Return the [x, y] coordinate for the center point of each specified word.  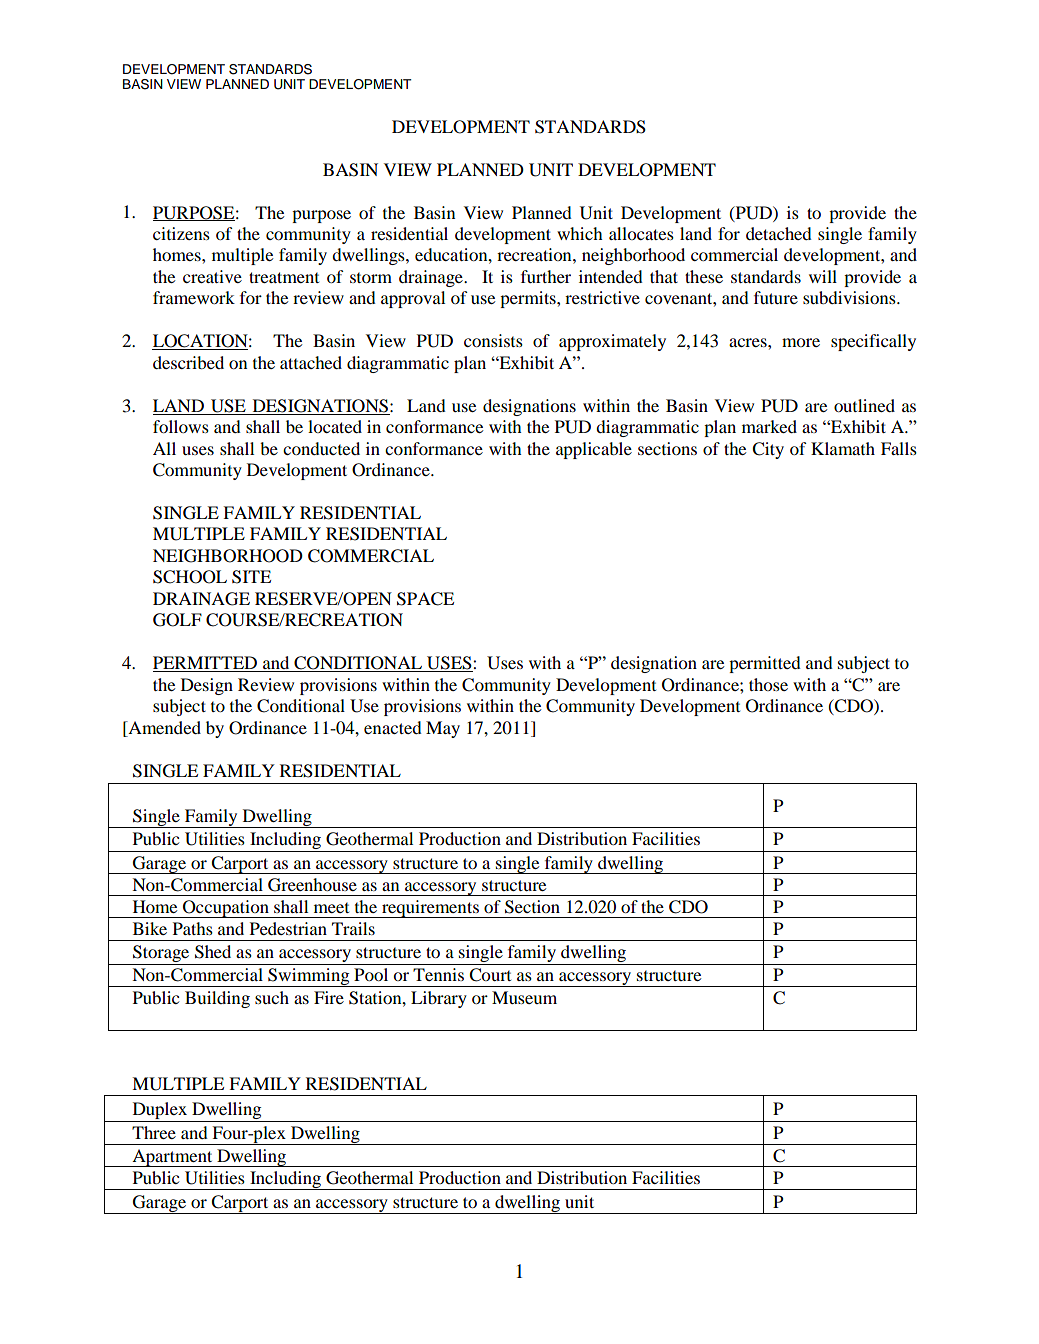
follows [181, 426]
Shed [213, 952]
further [546, 276]
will [823, 276]
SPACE [425, 599]
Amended [163, 727]
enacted [393, 727]
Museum [524, 997]
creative [212, 276]
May [443, 729]
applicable [594, 450]
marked [769, 426]
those [768, 684]
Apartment [172, 1158]
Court [490, 975]
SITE [251, 577]
